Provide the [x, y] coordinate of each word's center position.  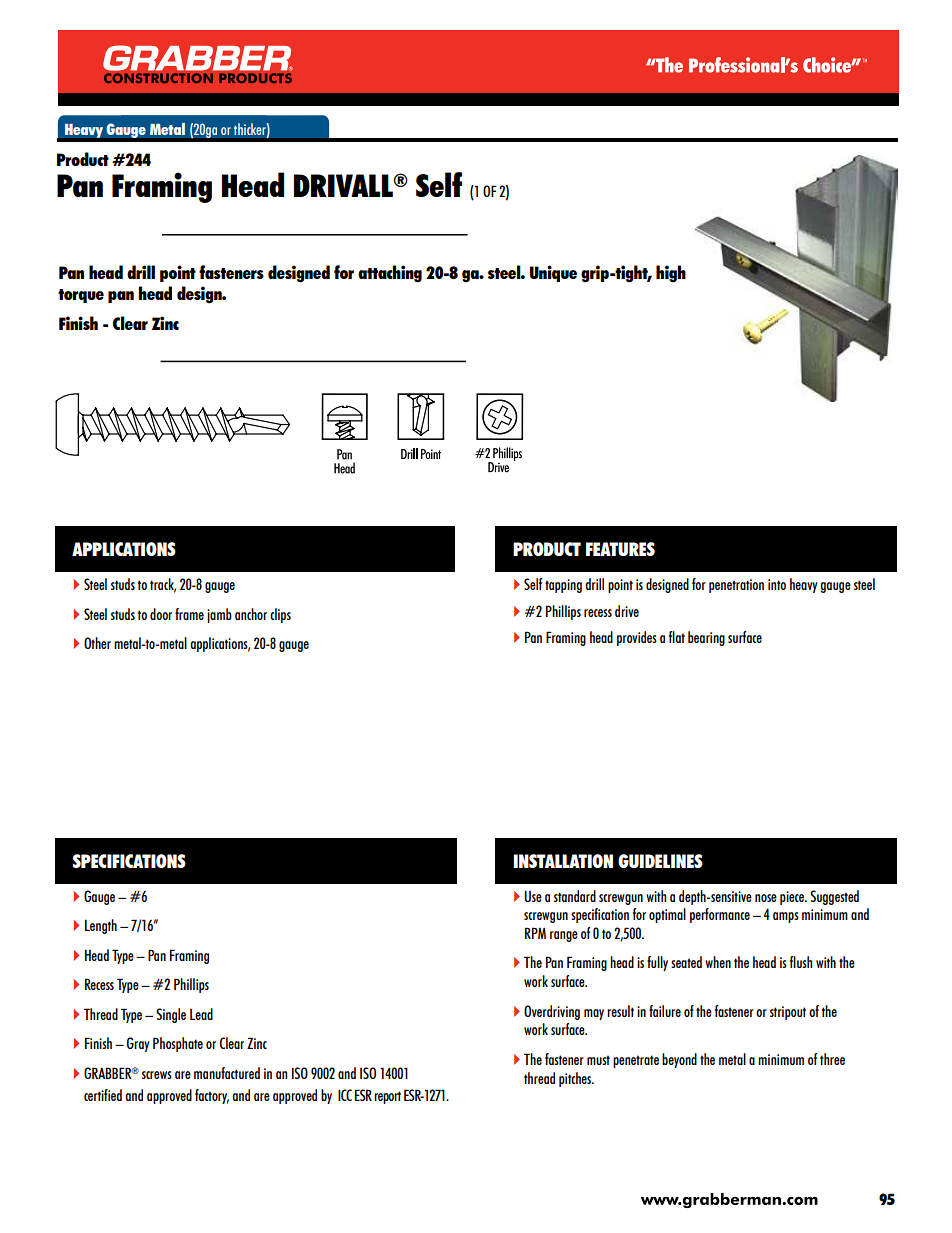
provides [637, 638]
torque [81, 296]
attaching [390, 274]
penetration [736, 586]
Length [101, 926]
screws [157, 1075]
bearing [706, 638]
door [161, 614]
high [671, 274]
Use [533, 896]
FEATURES [620, 549]
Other [97, 643]
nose [766, 898]
